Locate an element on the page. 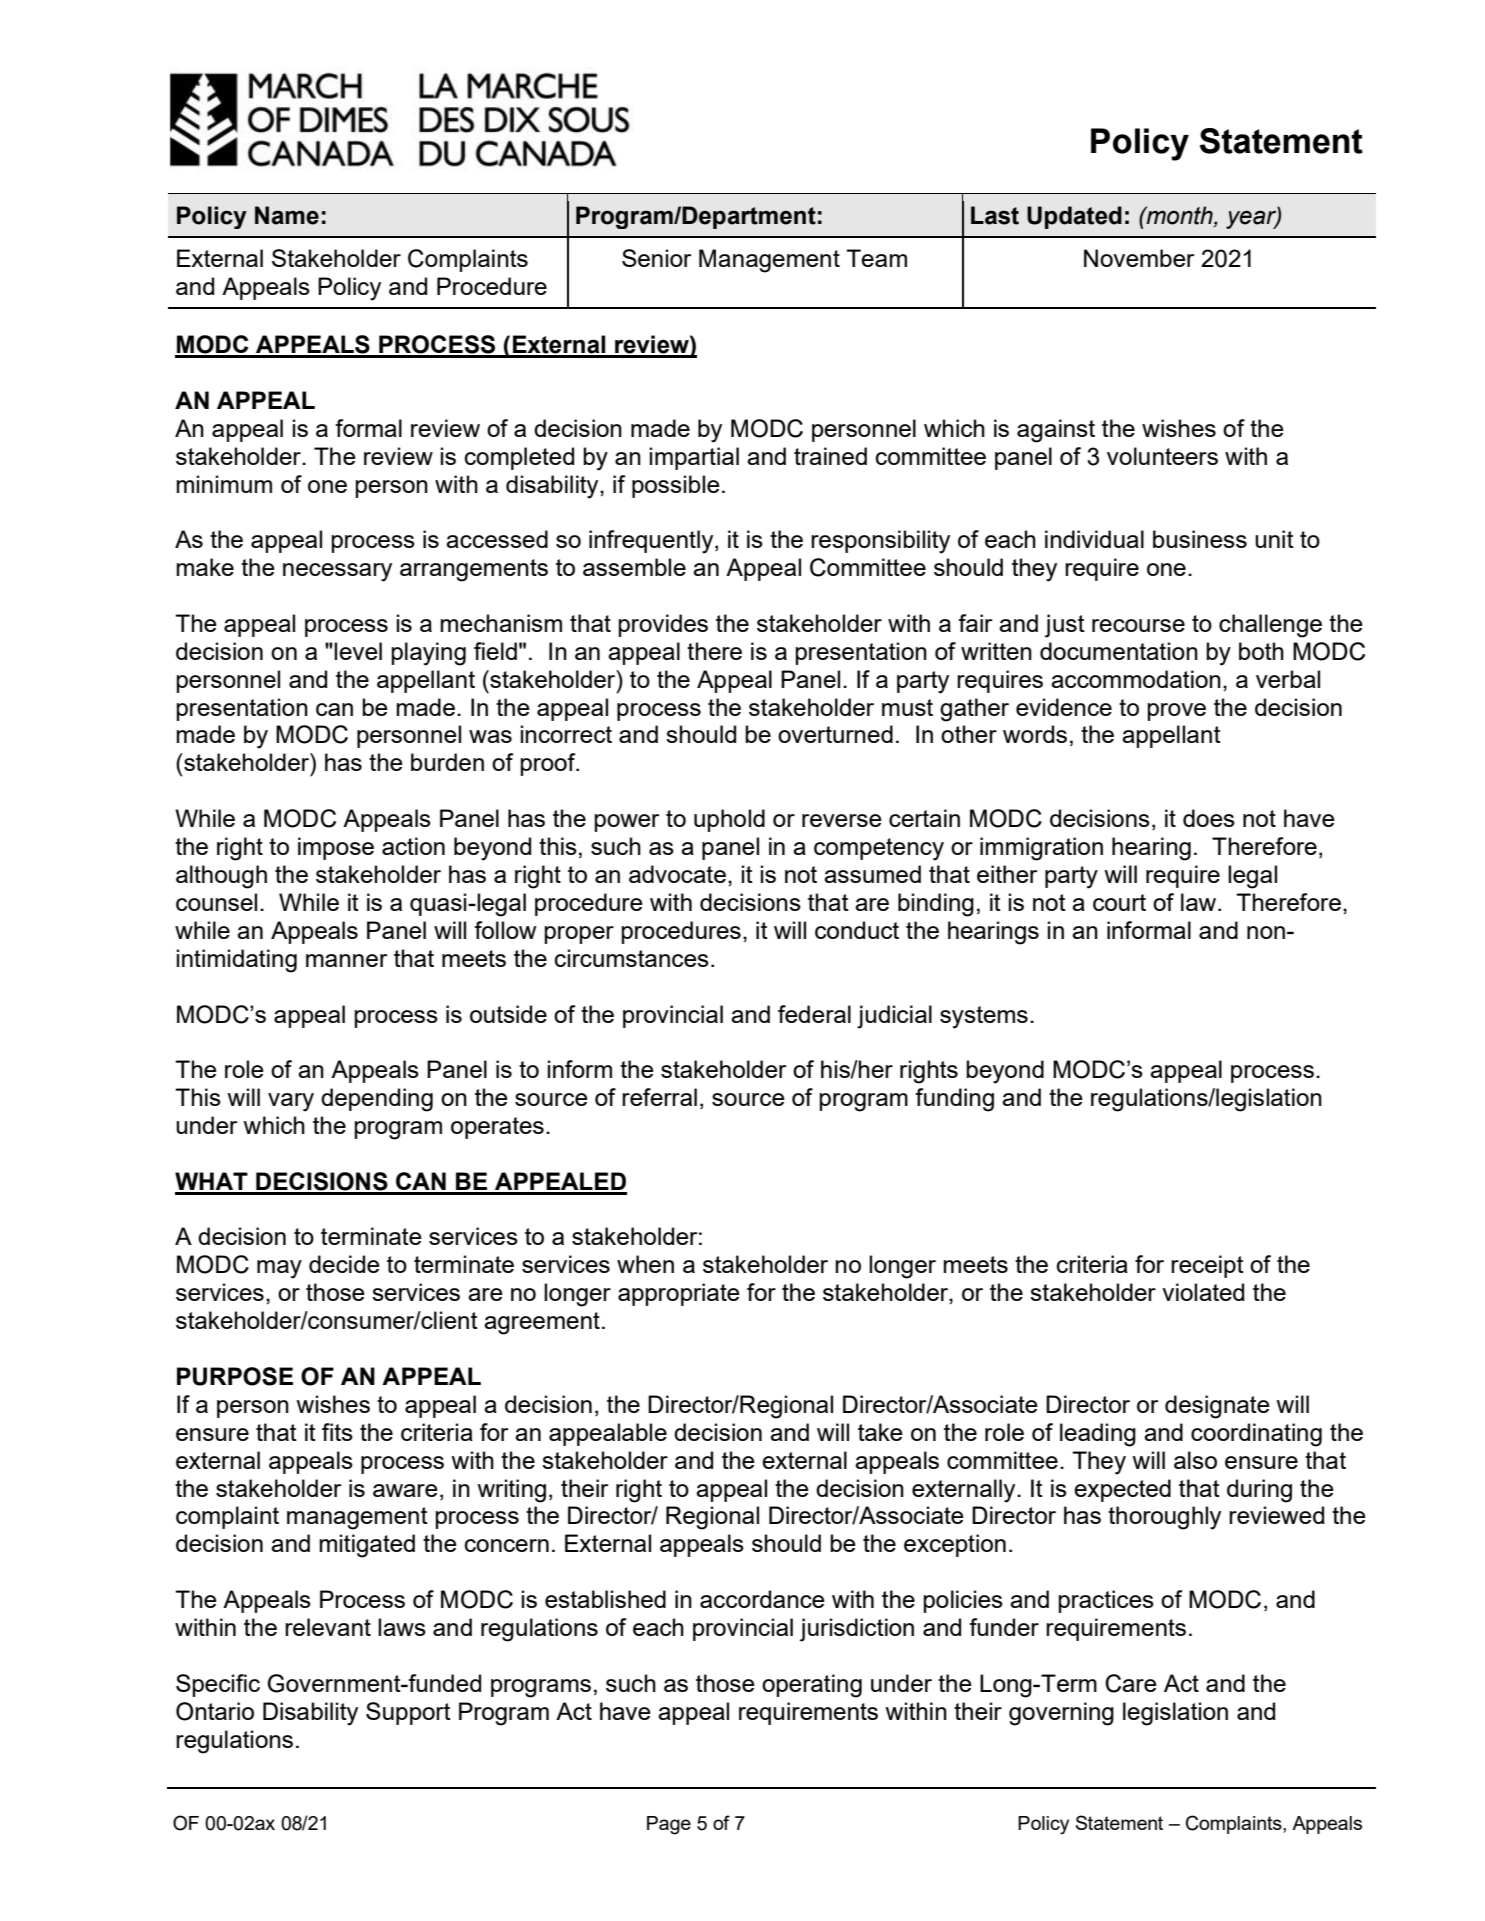  depending is located at coordinates (377, 1100).
